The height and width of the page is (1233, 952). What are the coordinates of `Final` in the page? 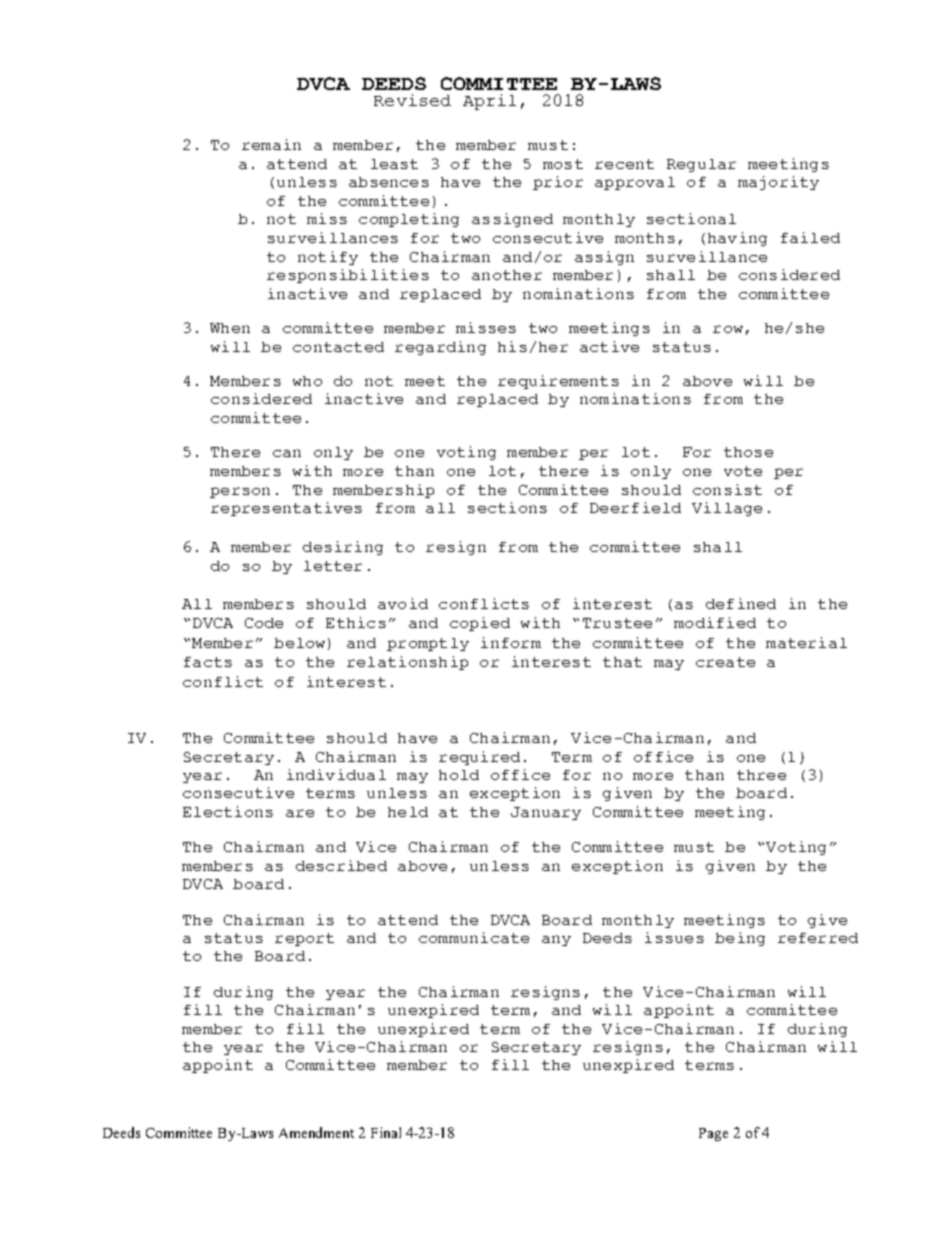 It's located at (386, 1132).
